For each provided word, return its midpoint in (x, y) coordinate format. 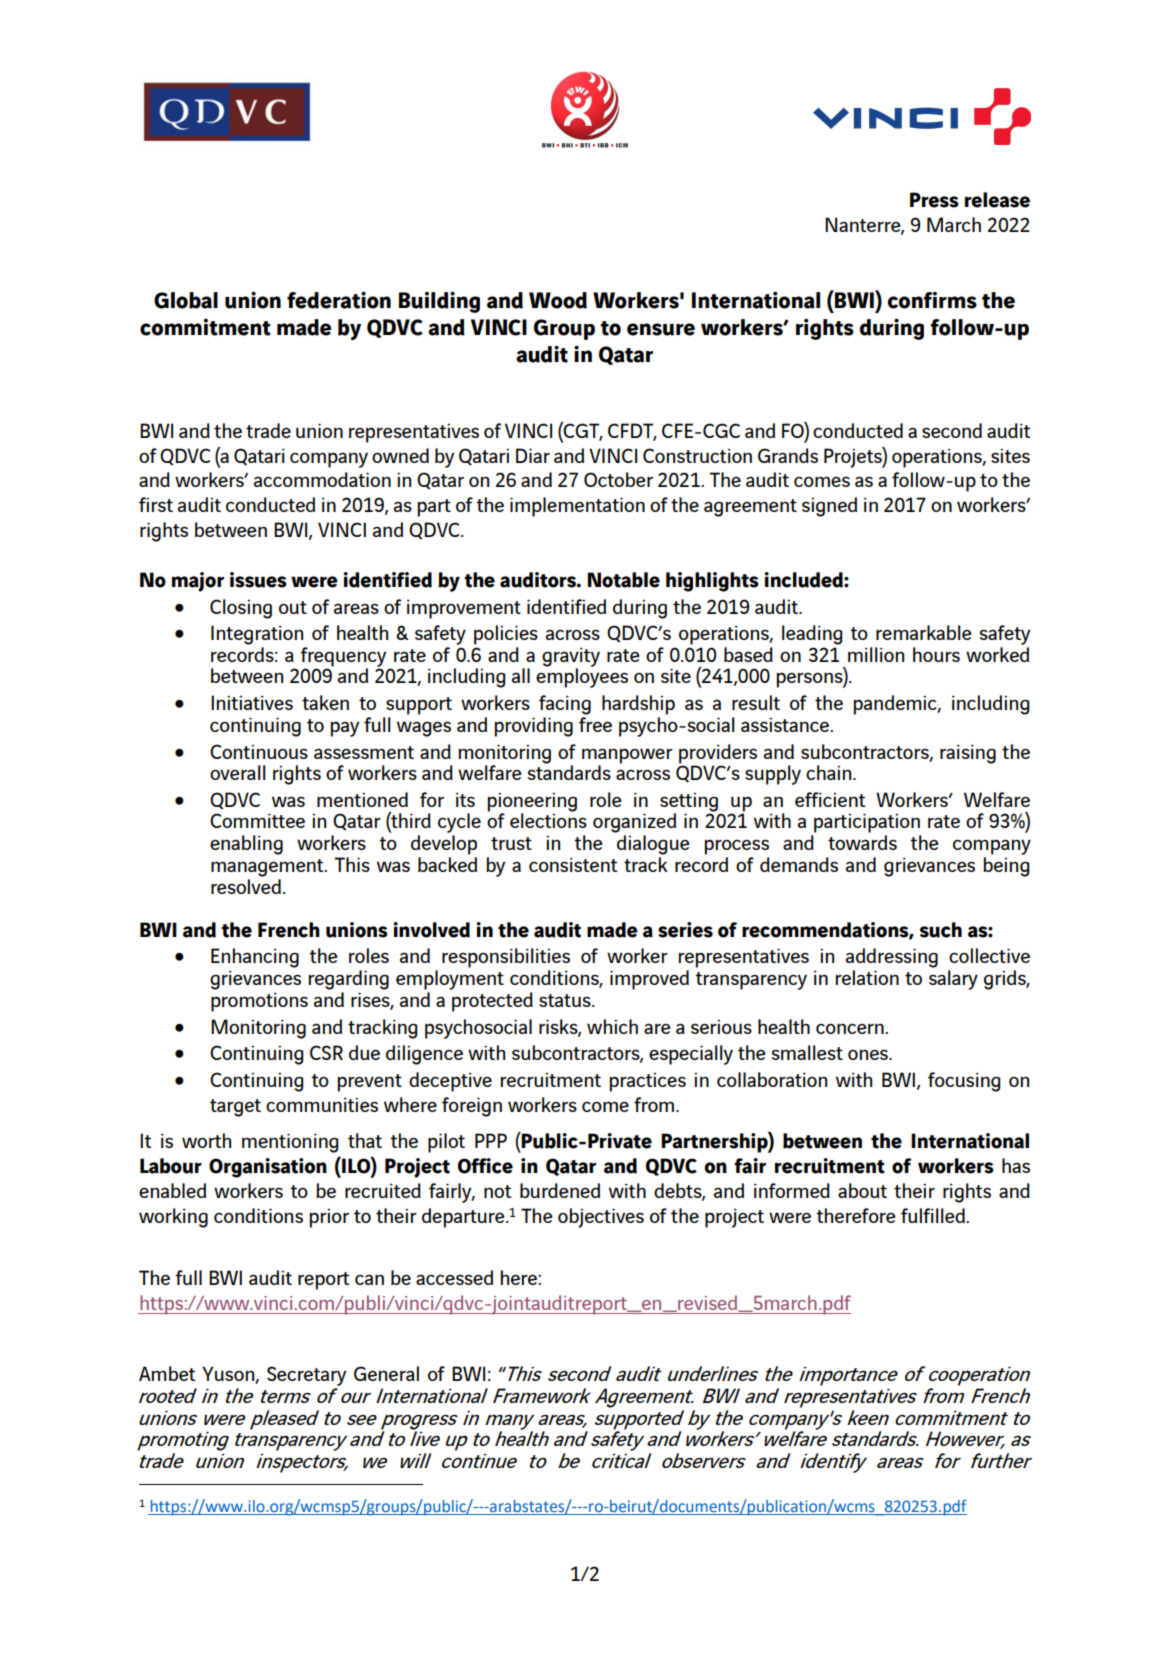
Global (186, 300)
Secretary (306, 1376)
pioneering (532, 803)
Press (934, 200)
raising (968, 754)
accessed (454, 1277)
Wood (558, 300)
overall (238, 772)
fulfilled (934, 1215)
